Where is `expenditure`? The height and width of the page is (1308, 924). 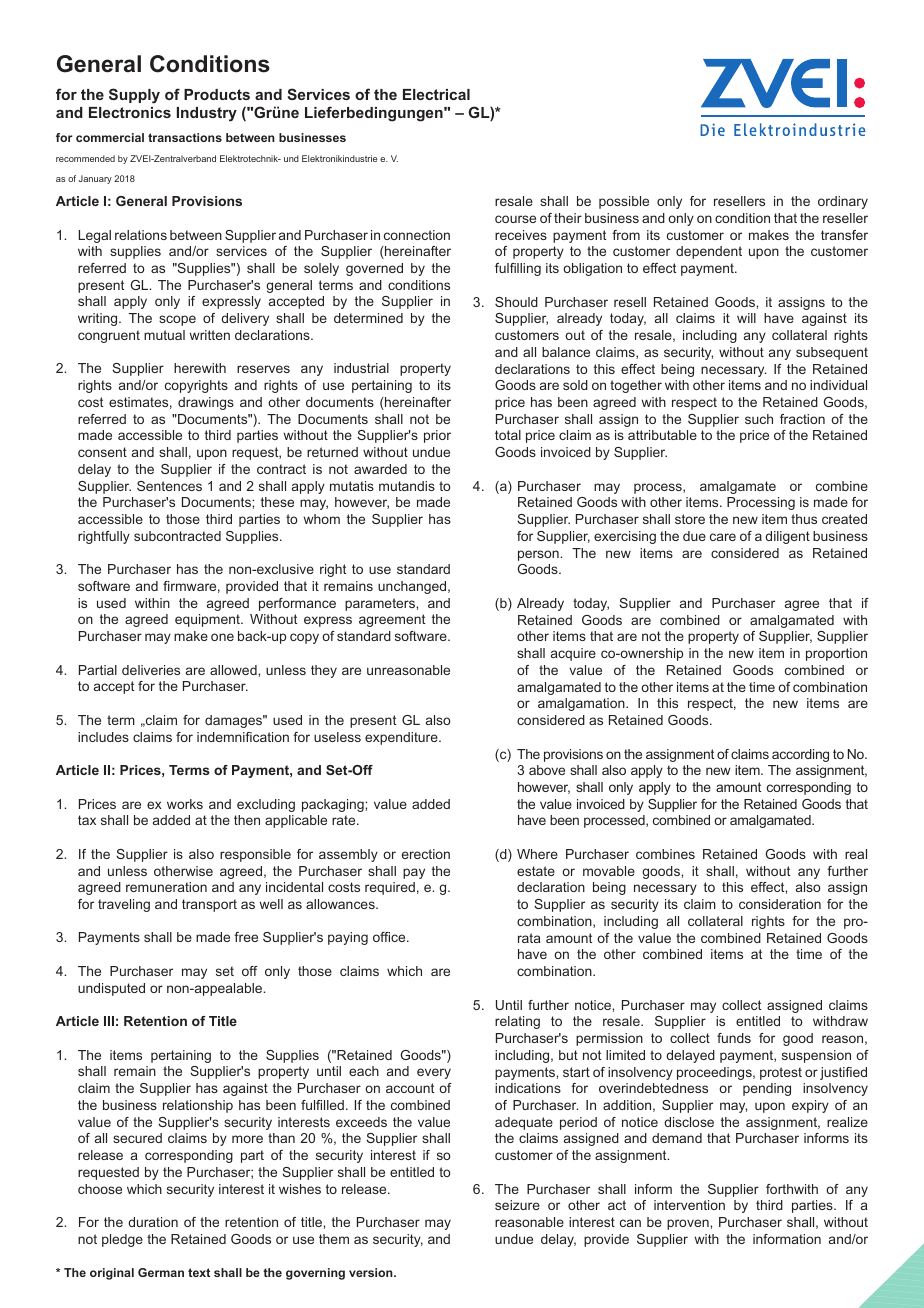 expenditure is located at coordinates (402, 738).
